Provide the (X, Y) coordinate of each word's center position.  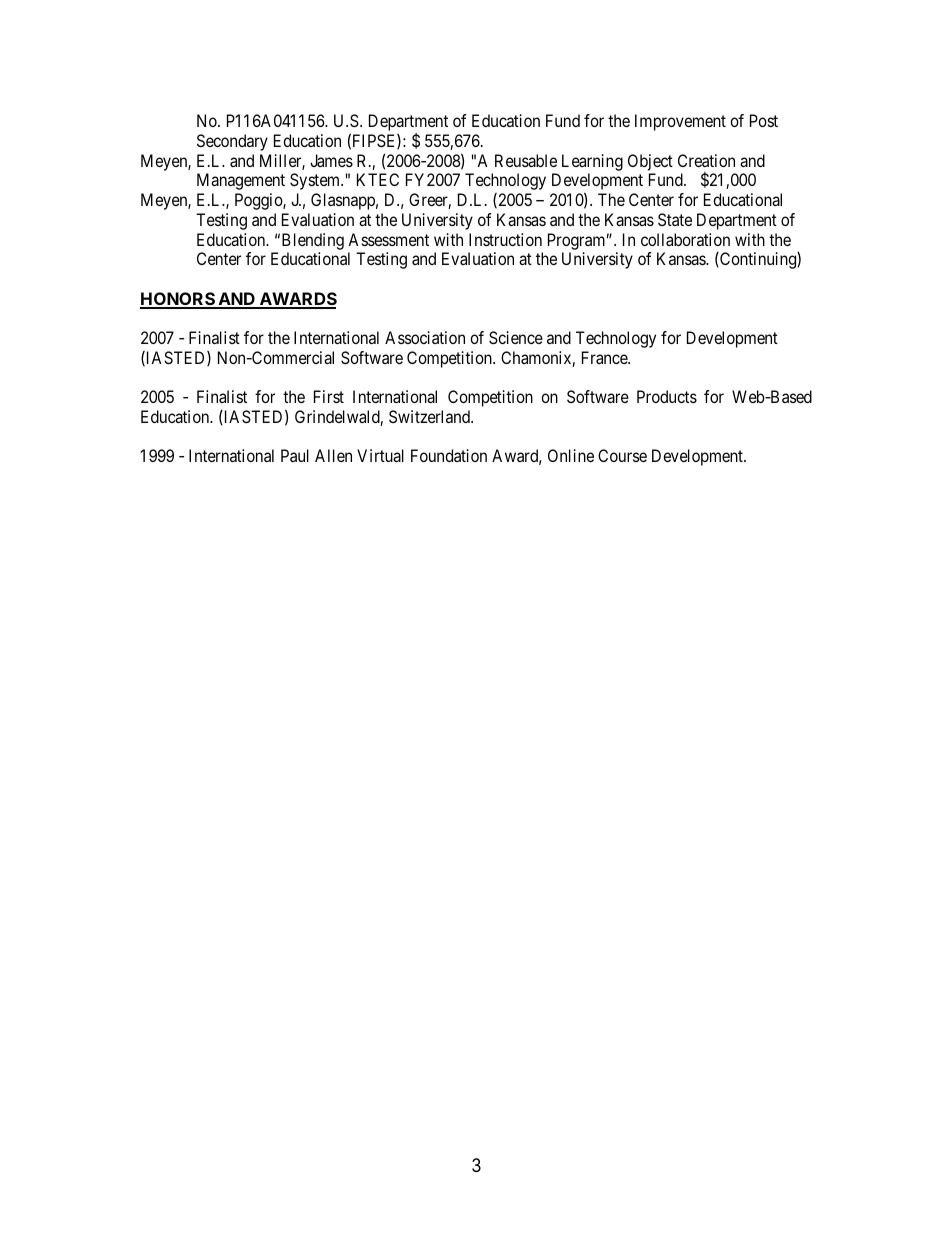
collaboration (685, 239)
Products (667, 396)
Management (241, 181)
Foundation (449, 455)
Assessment (388, 239)
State (675, 219)
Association (425, 337)
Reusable (526, 160)
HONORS (178, 300)
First (329, 396)
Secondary (232, 142)
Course (622, 455)
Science (516, 337)
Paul (295, 455)
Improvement (680, 122)
